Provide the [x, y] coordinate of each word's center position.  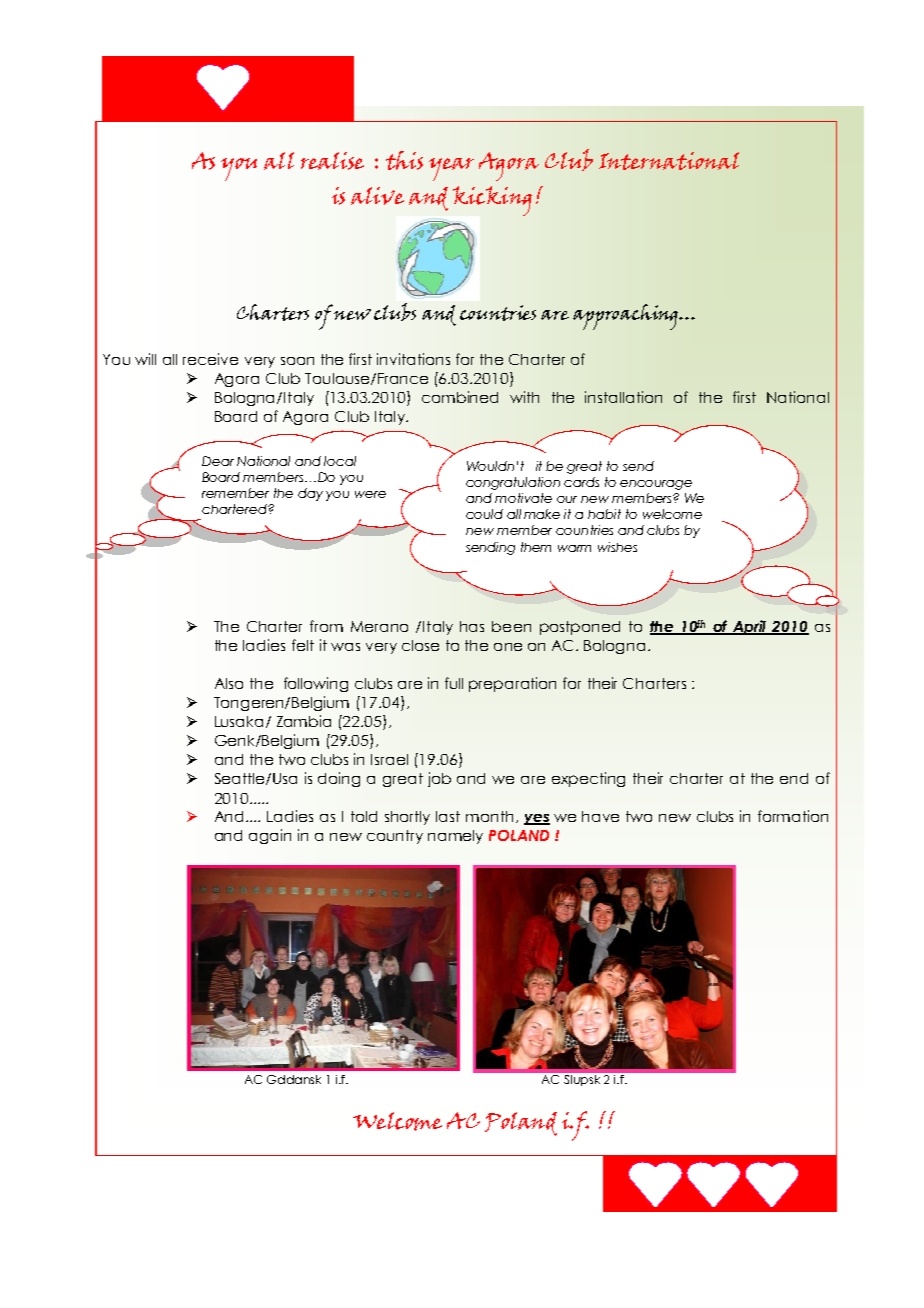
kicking [492, 201]
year [451, 169]
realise [332, 161]
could [484, 514]
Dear [218, 461]
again [270, 836]
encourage [656, 485]
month [489, 816]
